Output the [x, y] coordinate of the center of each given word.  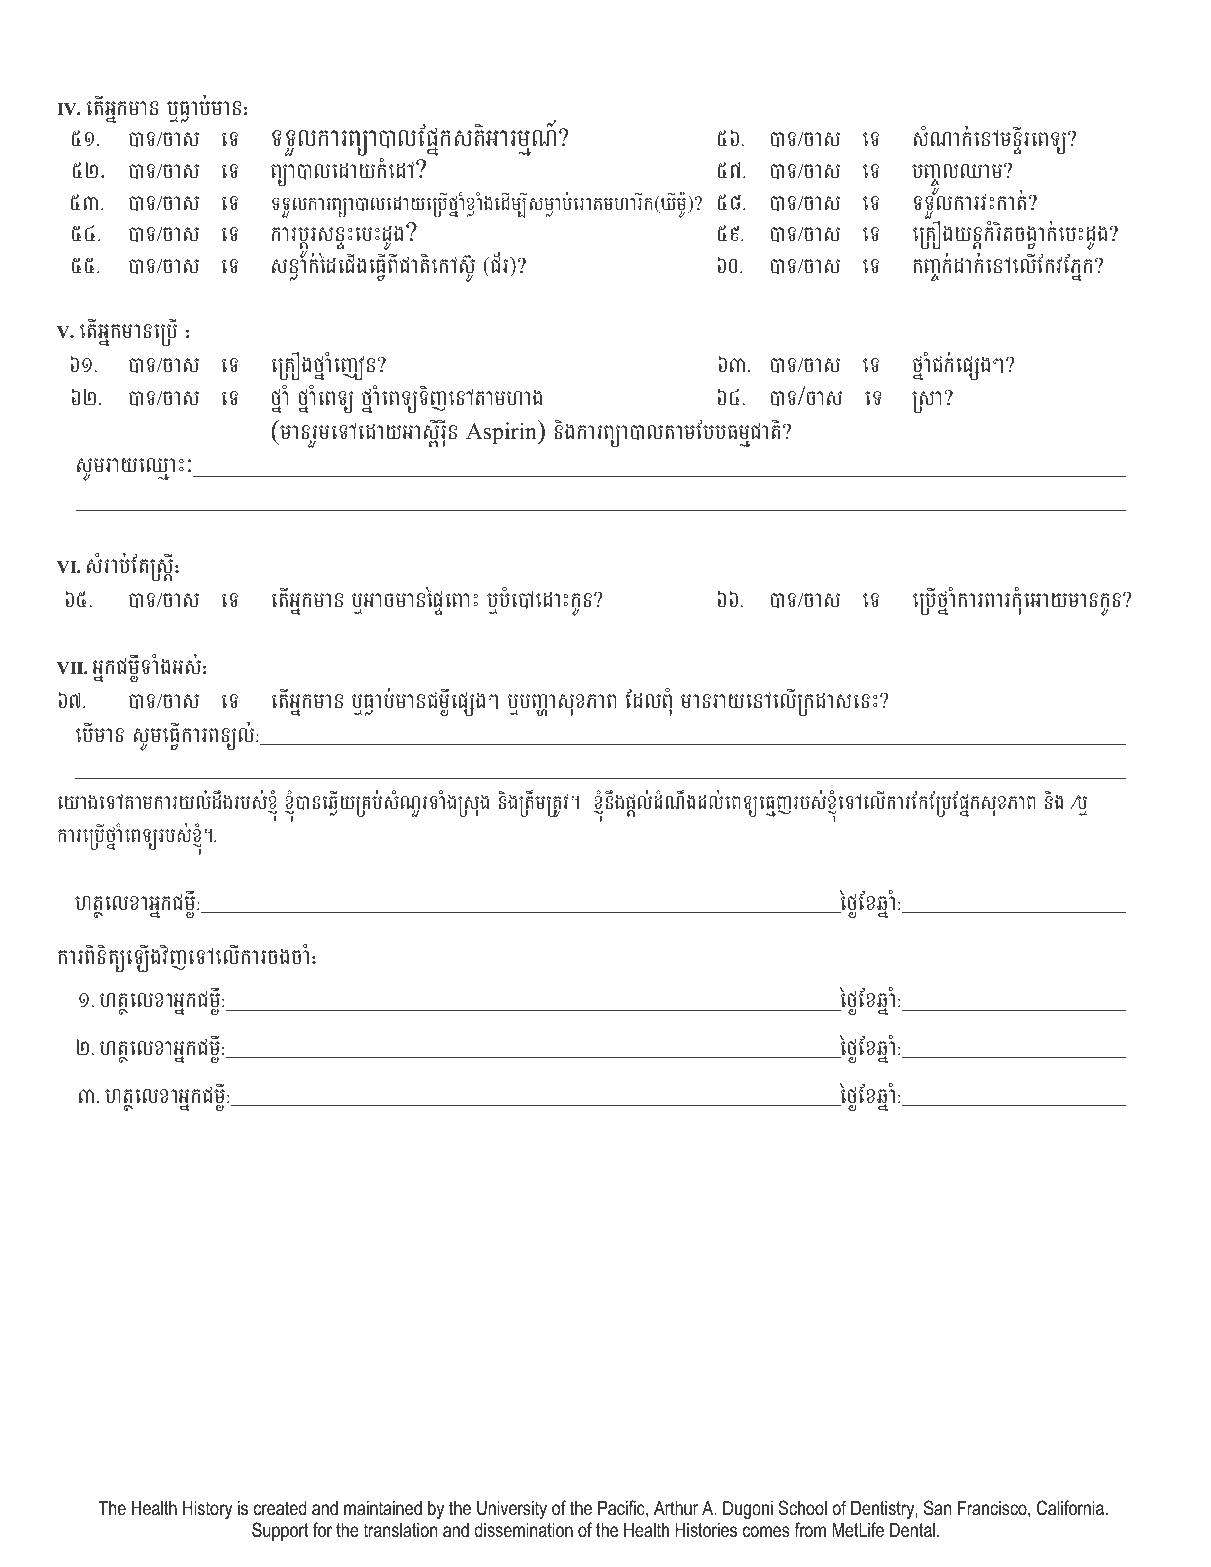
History [208, 1510]
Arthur [676, 1507]
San [937, 1508]
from [810, 1530]
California [1070, 1508]
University [512, 1510]
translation [400, 1530]
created [280, 1508]
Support [280, 1531]
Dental [912, 1530]
